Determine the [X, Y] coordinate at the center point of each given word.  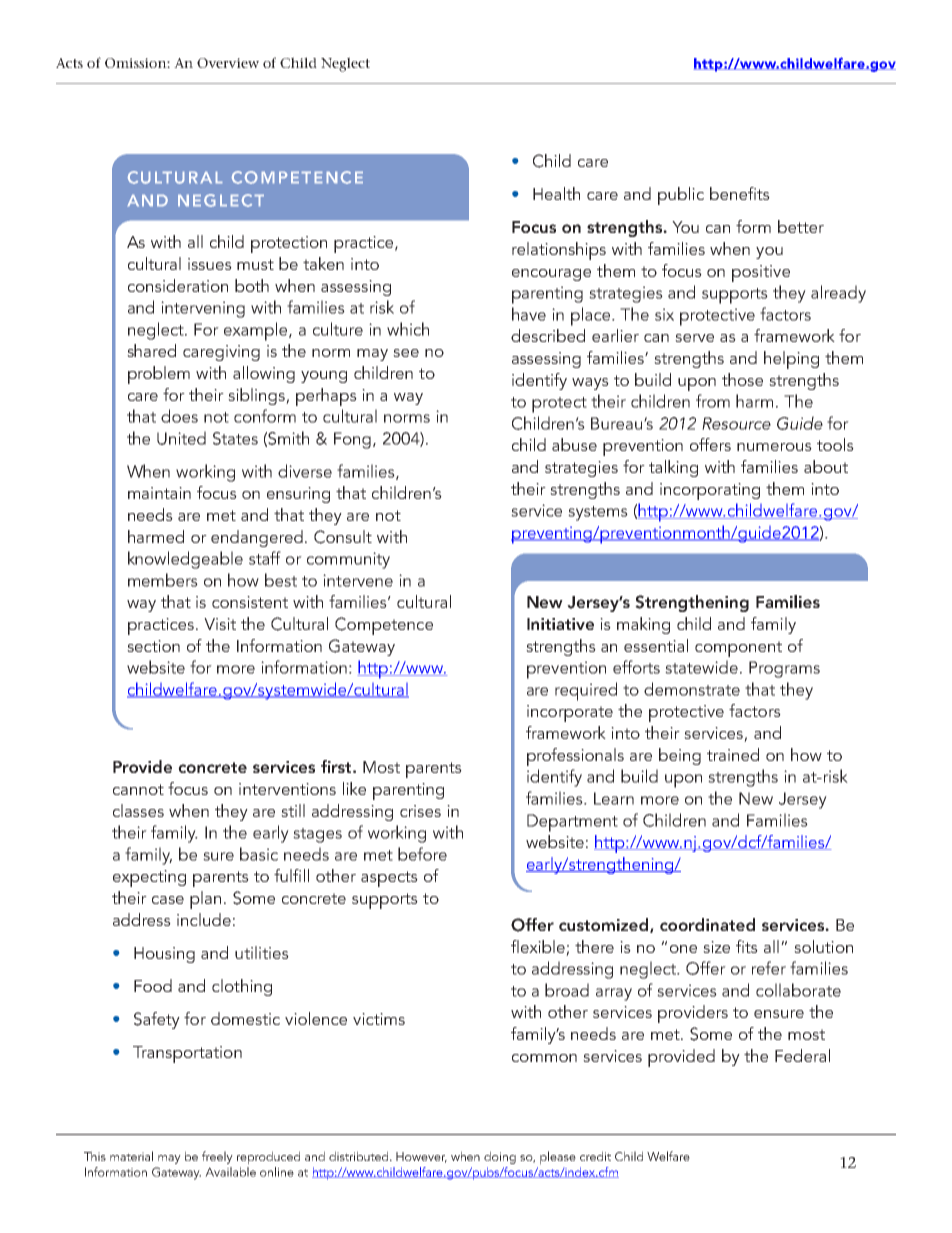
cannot [138, 789]
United [181, 438]
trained [733, 754]
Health [556, 193]
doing [500, 1157]
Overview [228, 63]
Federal [802, 1055]
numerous [774, 447]
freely [217, 1157]
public [681, 196]
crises [420, 811]
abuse [574, 444]
